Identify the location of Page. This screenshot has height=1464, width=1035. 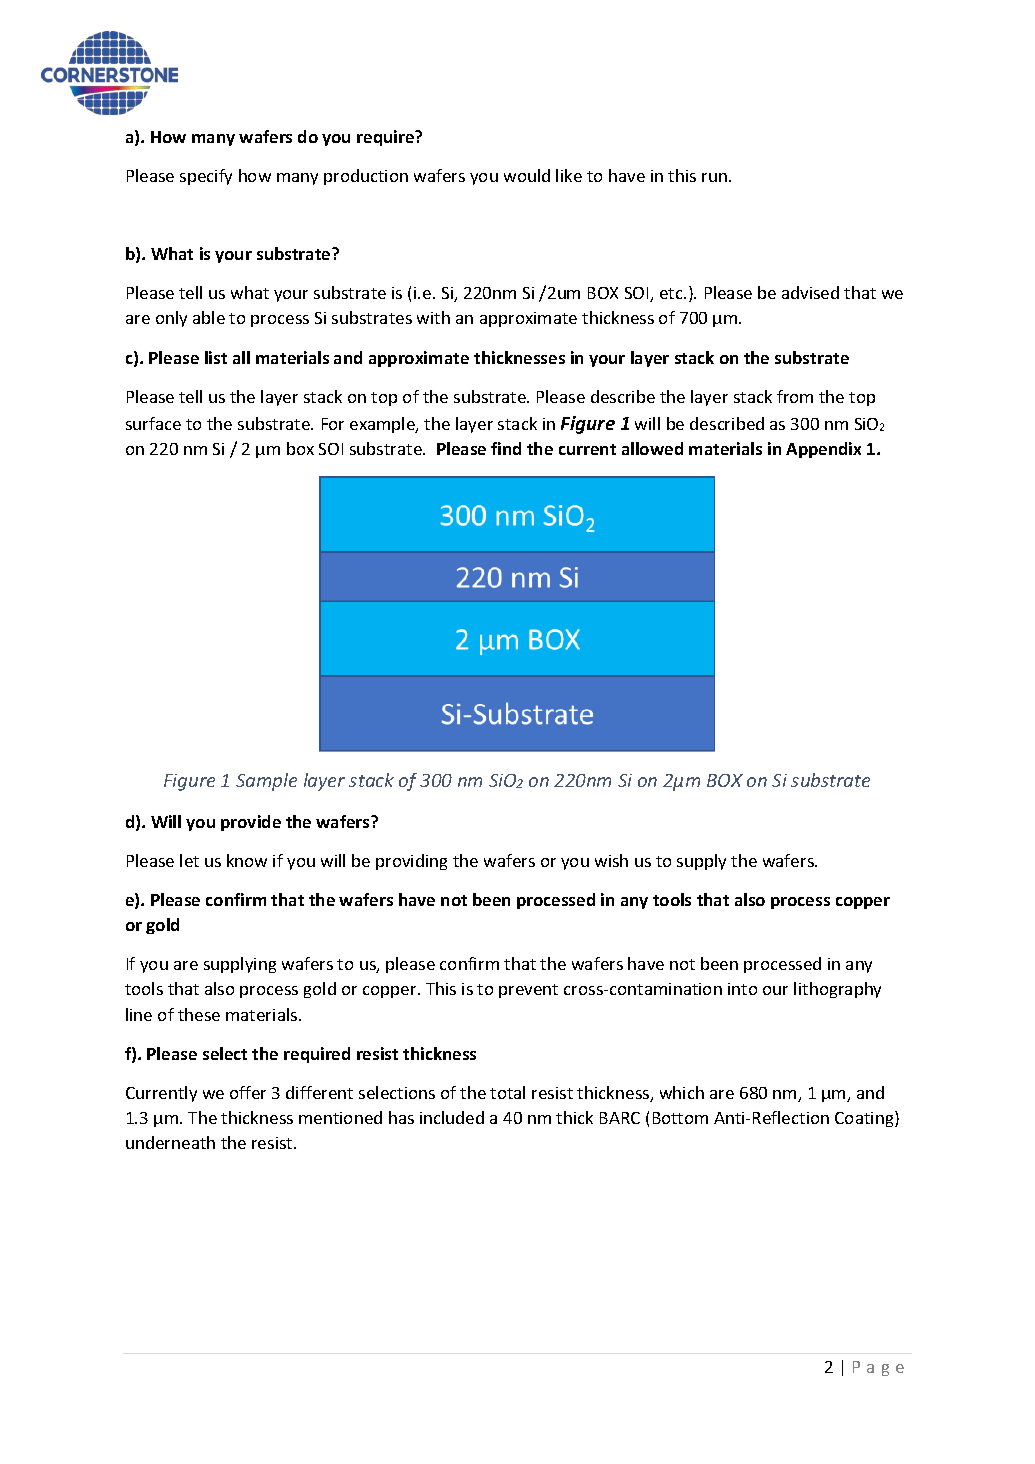
(878, 1368).
